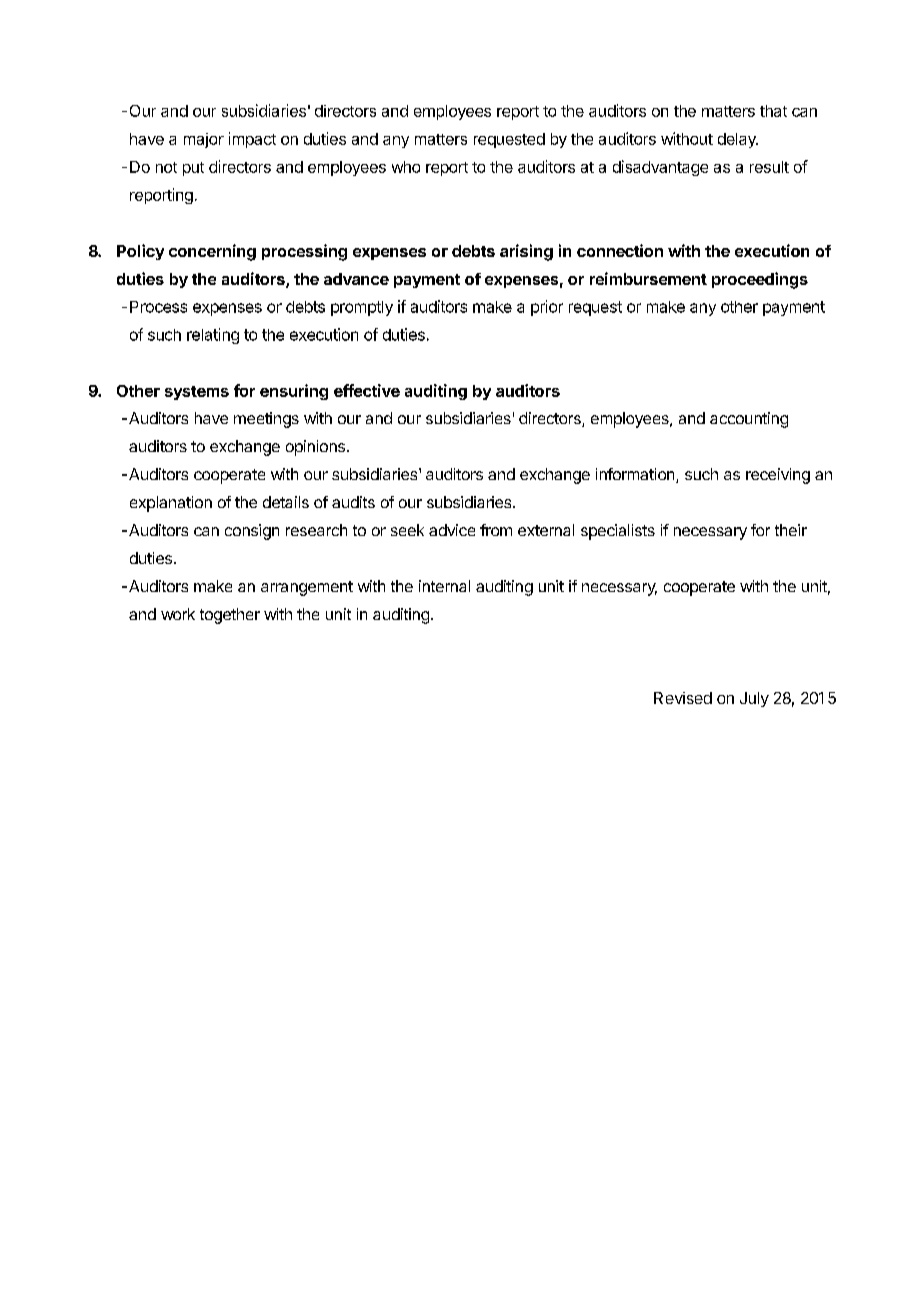 Image resolution: width=924 pixels, height=1308 pixels. Describe the element at coordinates (406, 167) in the screenshot. I see `who` at that location.
